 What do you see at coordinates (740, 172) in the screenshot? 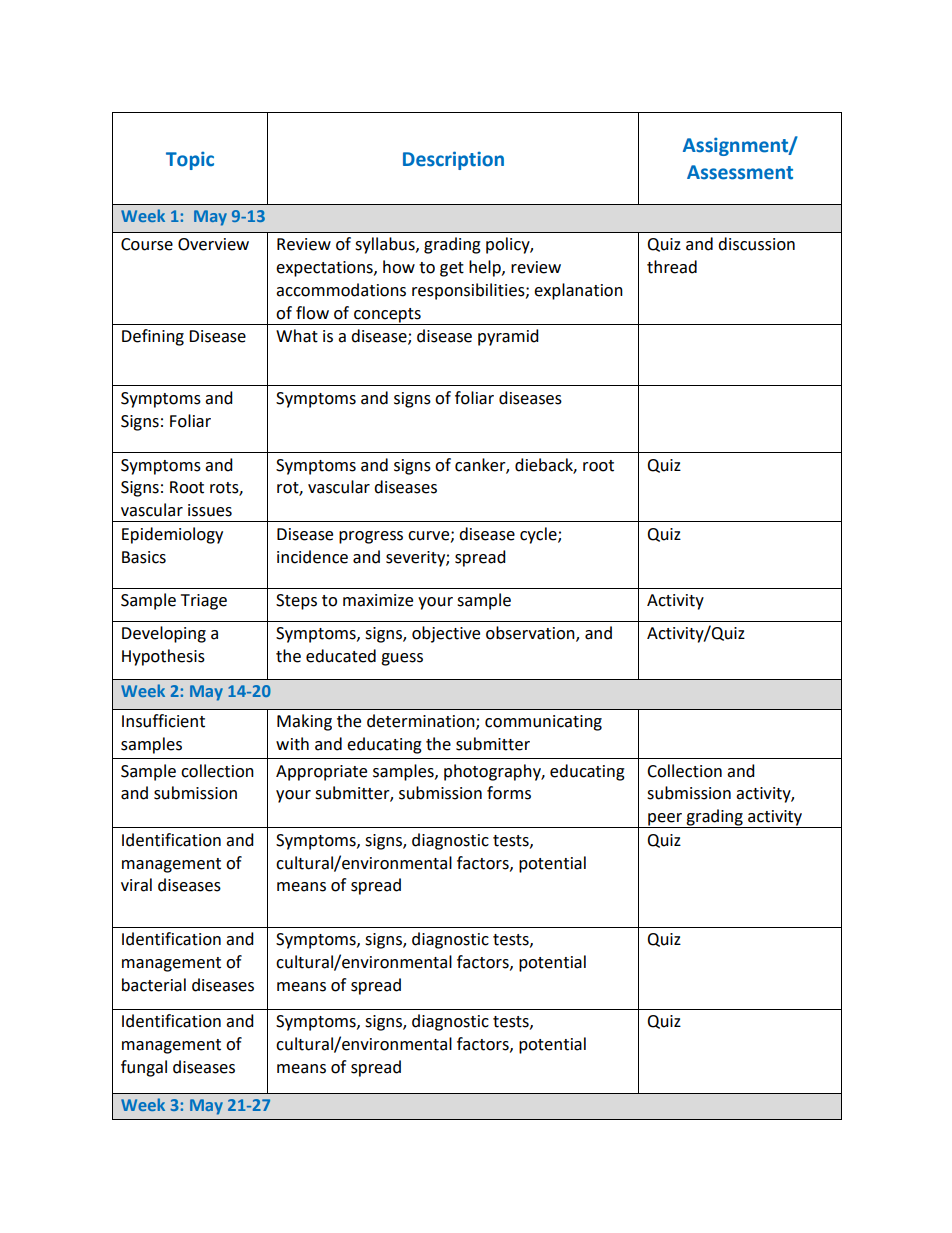
I see `Assessment` at bounding box center [740, 172].
